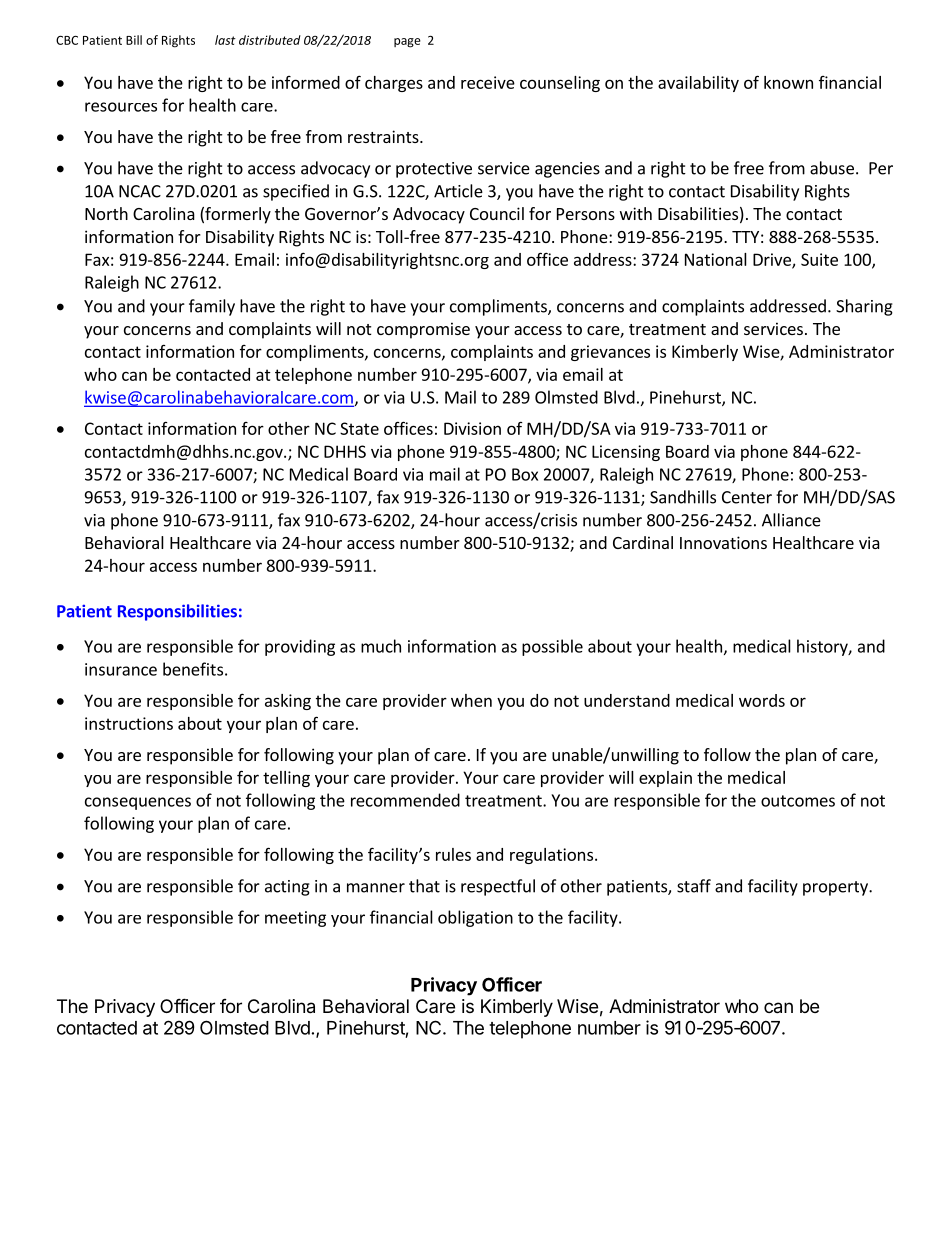  Describe the element at coordinates (488, 82) in the page. I see `receive` at that location.
